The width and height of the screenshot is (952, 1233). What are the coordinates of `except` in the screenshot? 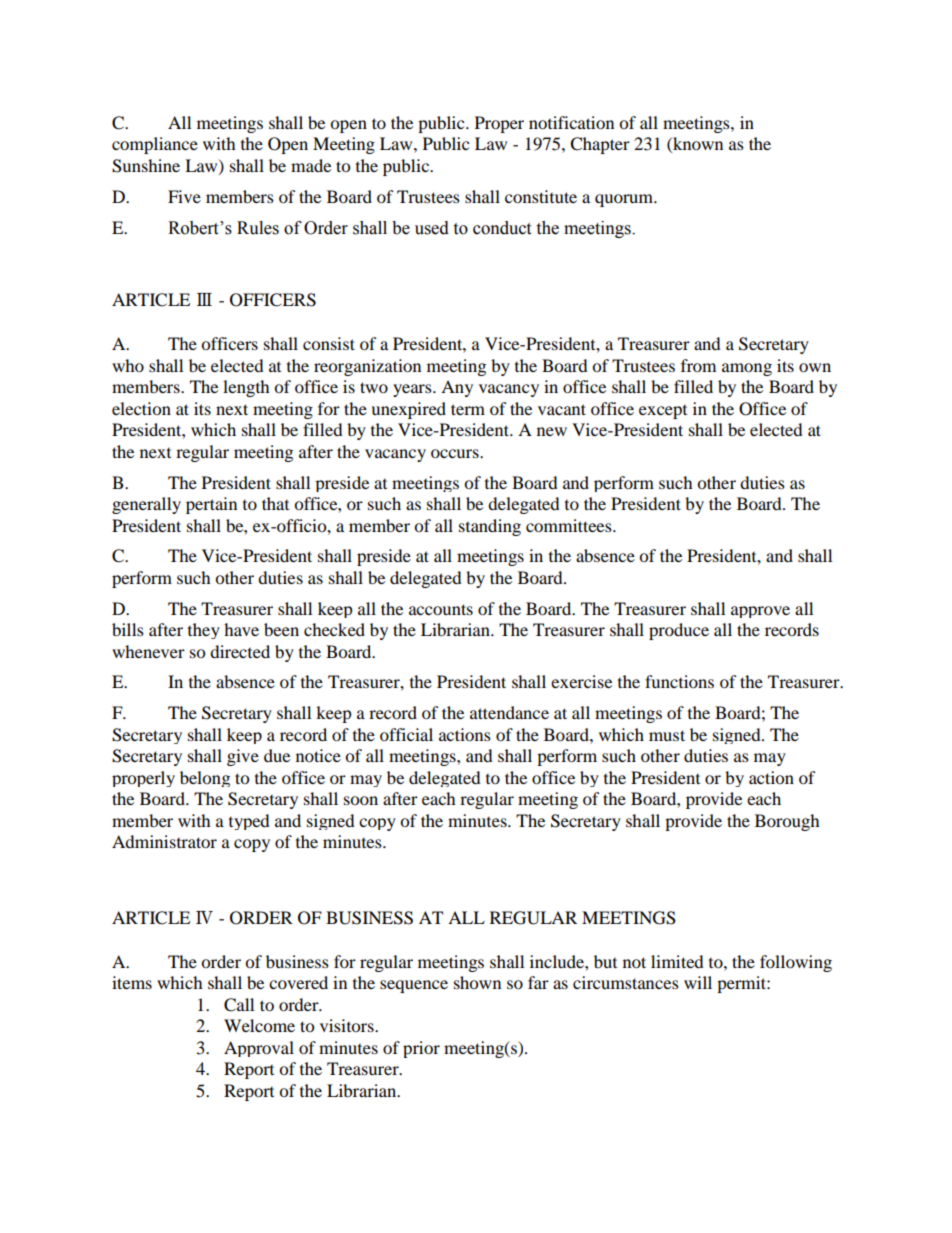 It's located at (663, 412).
